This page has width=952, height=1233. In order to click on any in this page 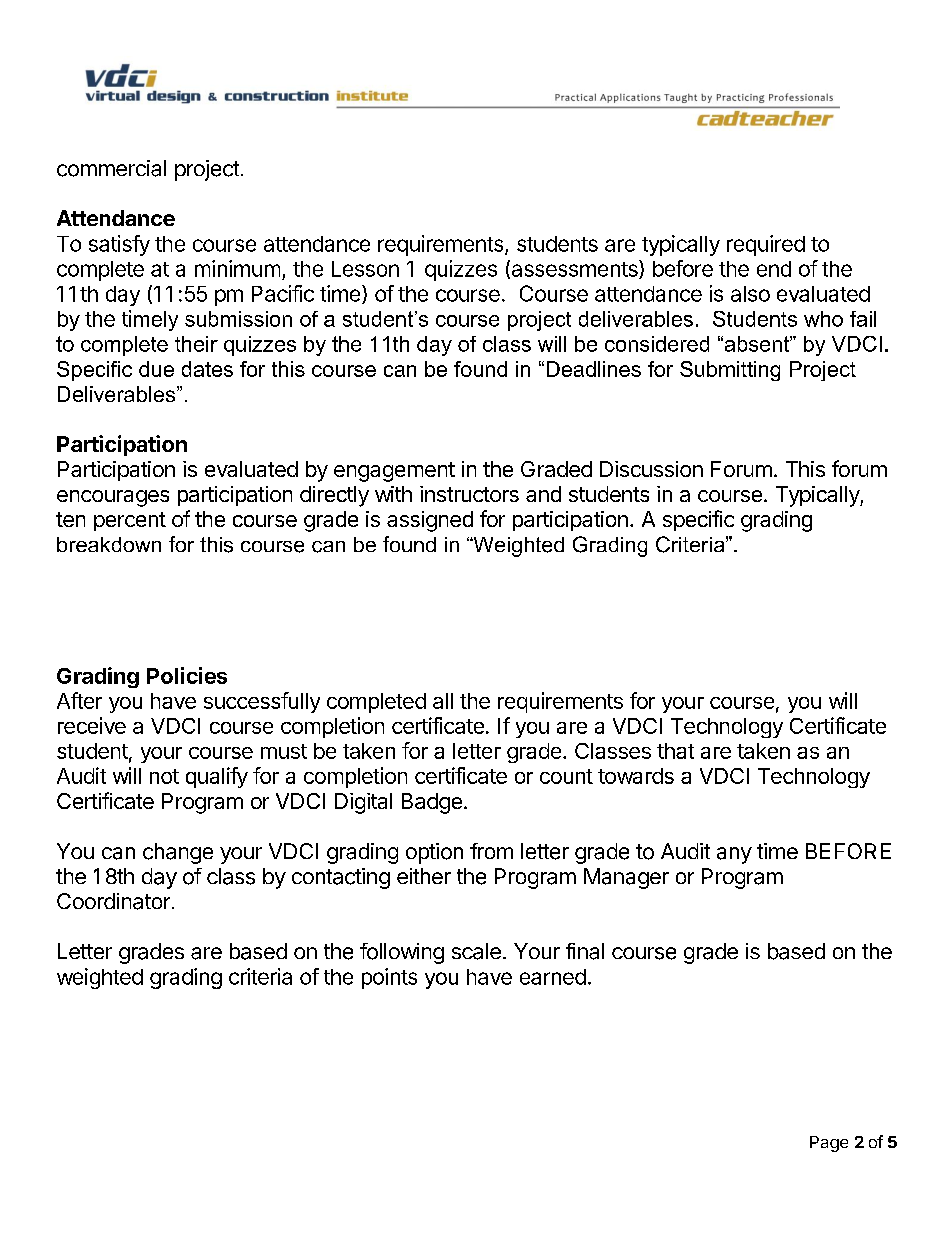, I will do `click(734, 855)`.
